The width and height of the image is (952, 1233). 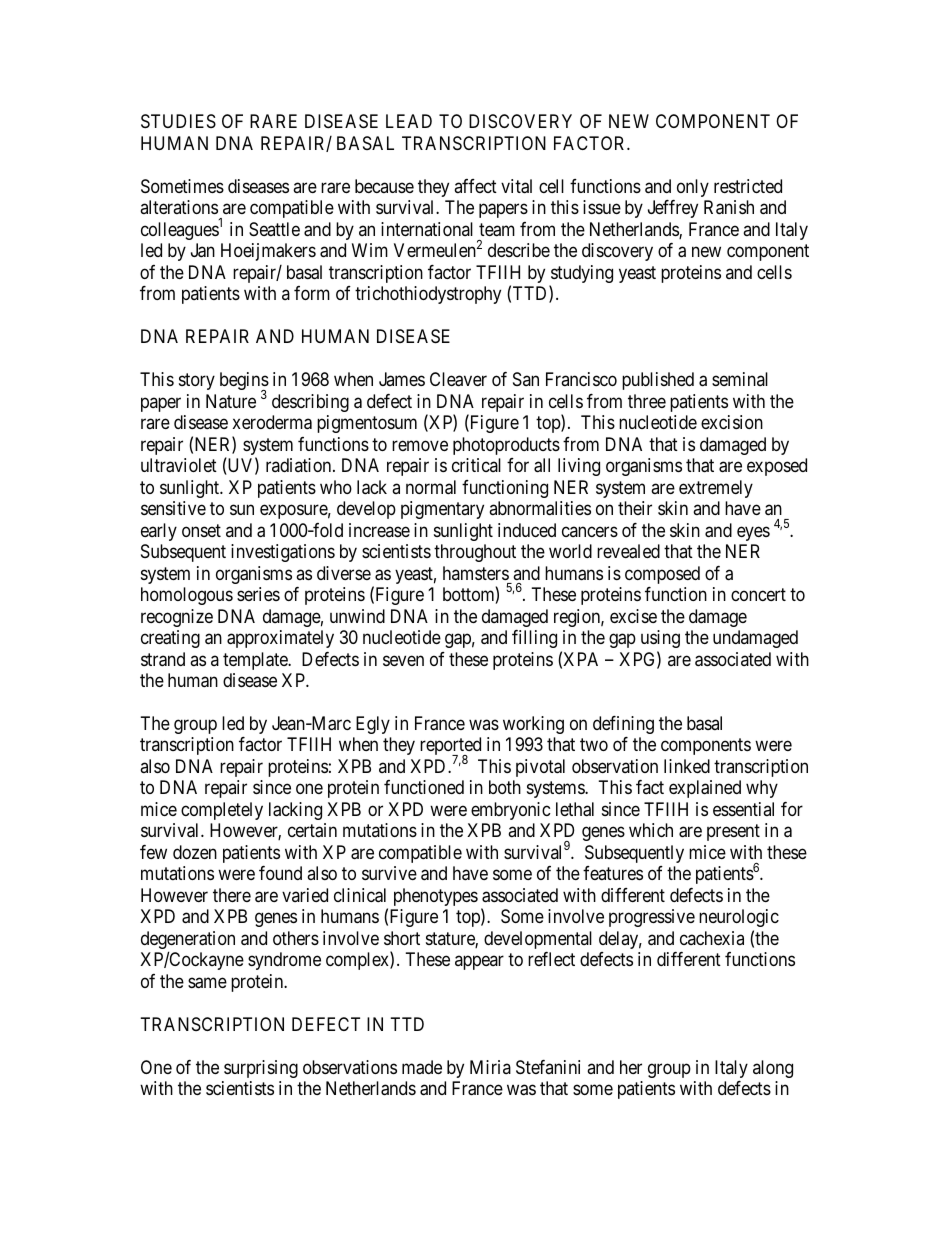 I want to click on xeroderma, so click(x=272, y=422).
